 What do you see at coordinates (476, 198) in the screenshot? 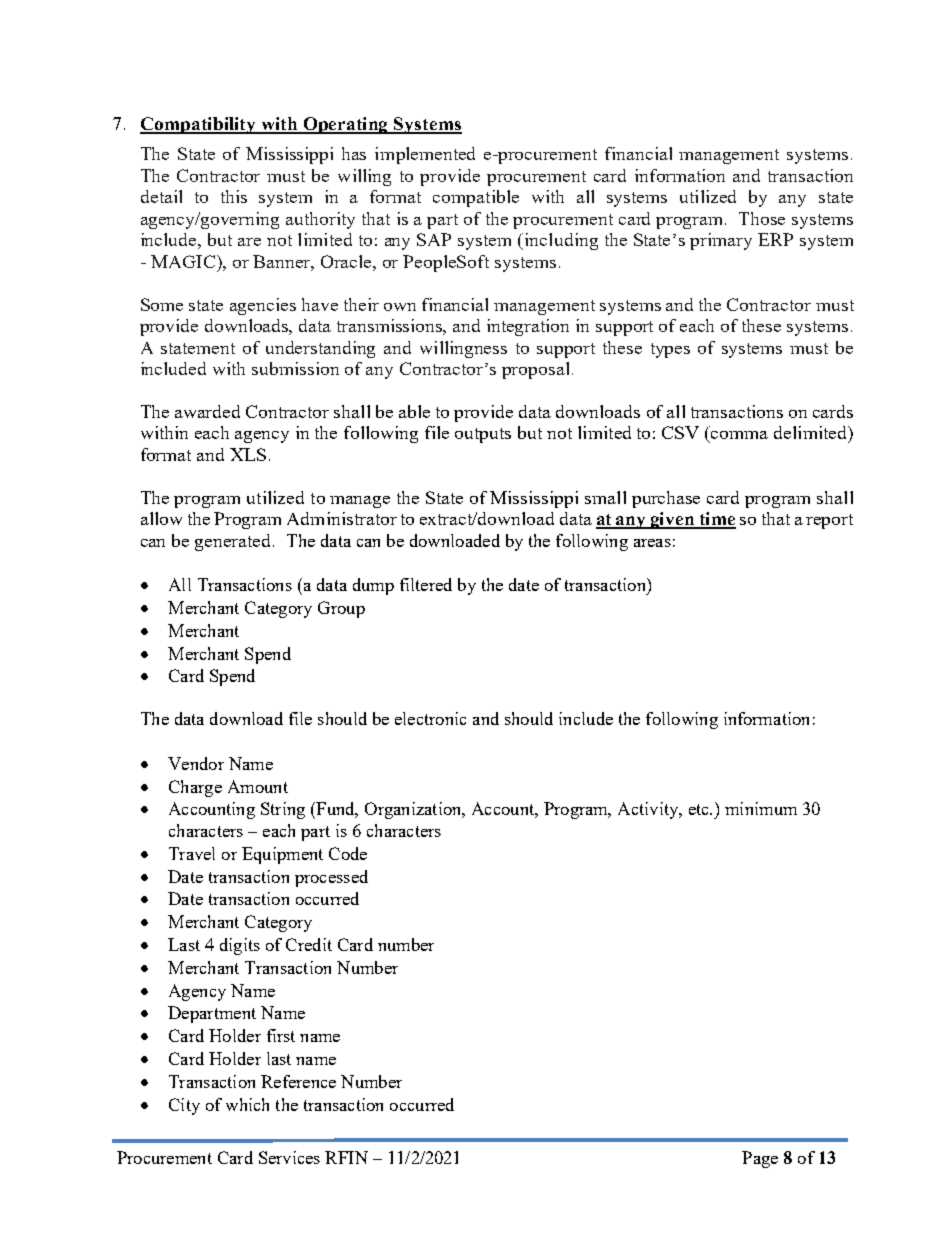
I see `compatible` at bounding box center [476, 198].
